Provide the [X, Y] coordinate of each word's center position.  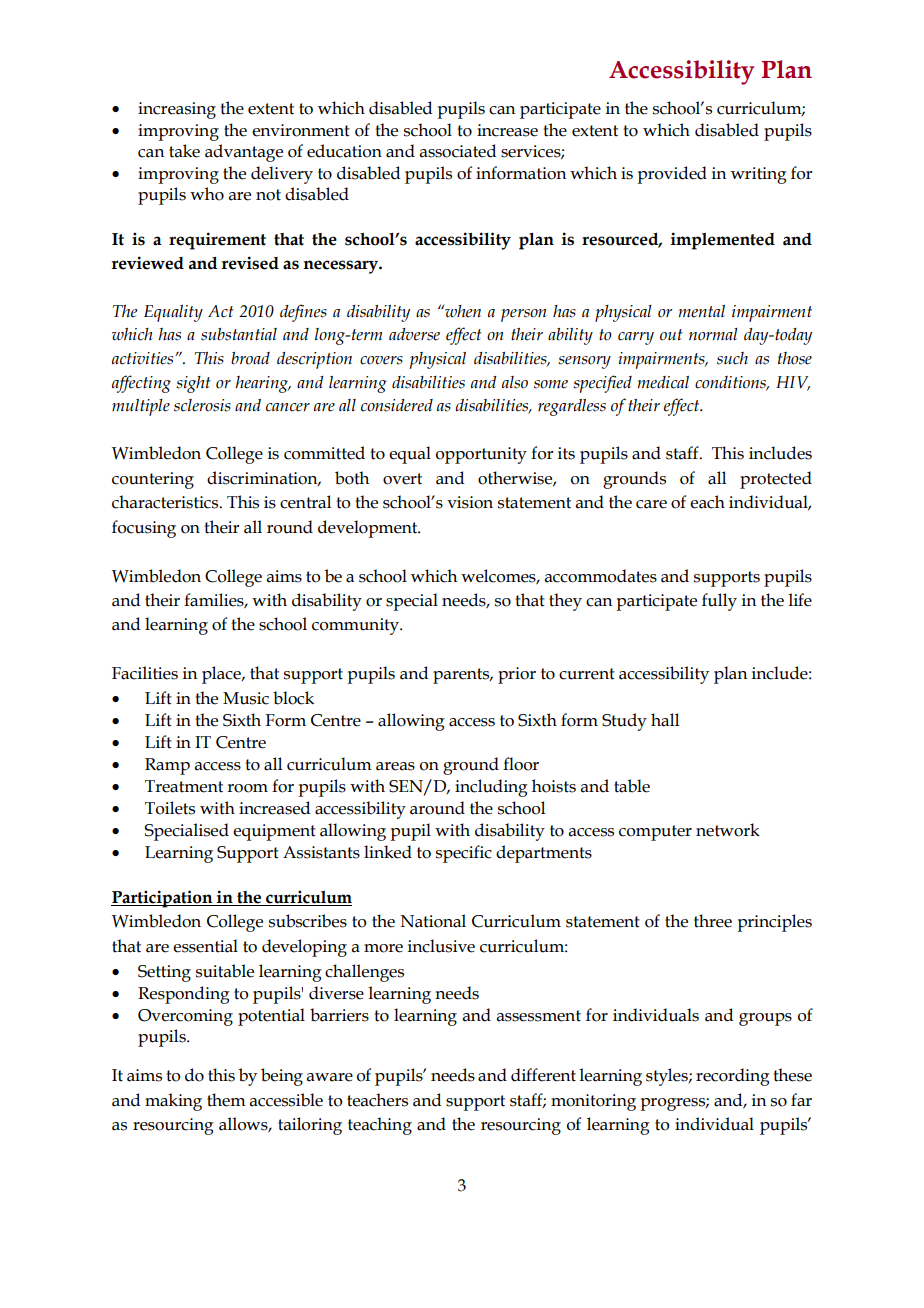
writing [759, 175]
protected [776, 480]
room [247, 788]
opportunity [481, 455]
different [543, 1075]
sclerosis [202, 405]
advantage [244, 153]
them [226, 1100]
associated [458, 151]
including [491, 788]
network [728, 830]
